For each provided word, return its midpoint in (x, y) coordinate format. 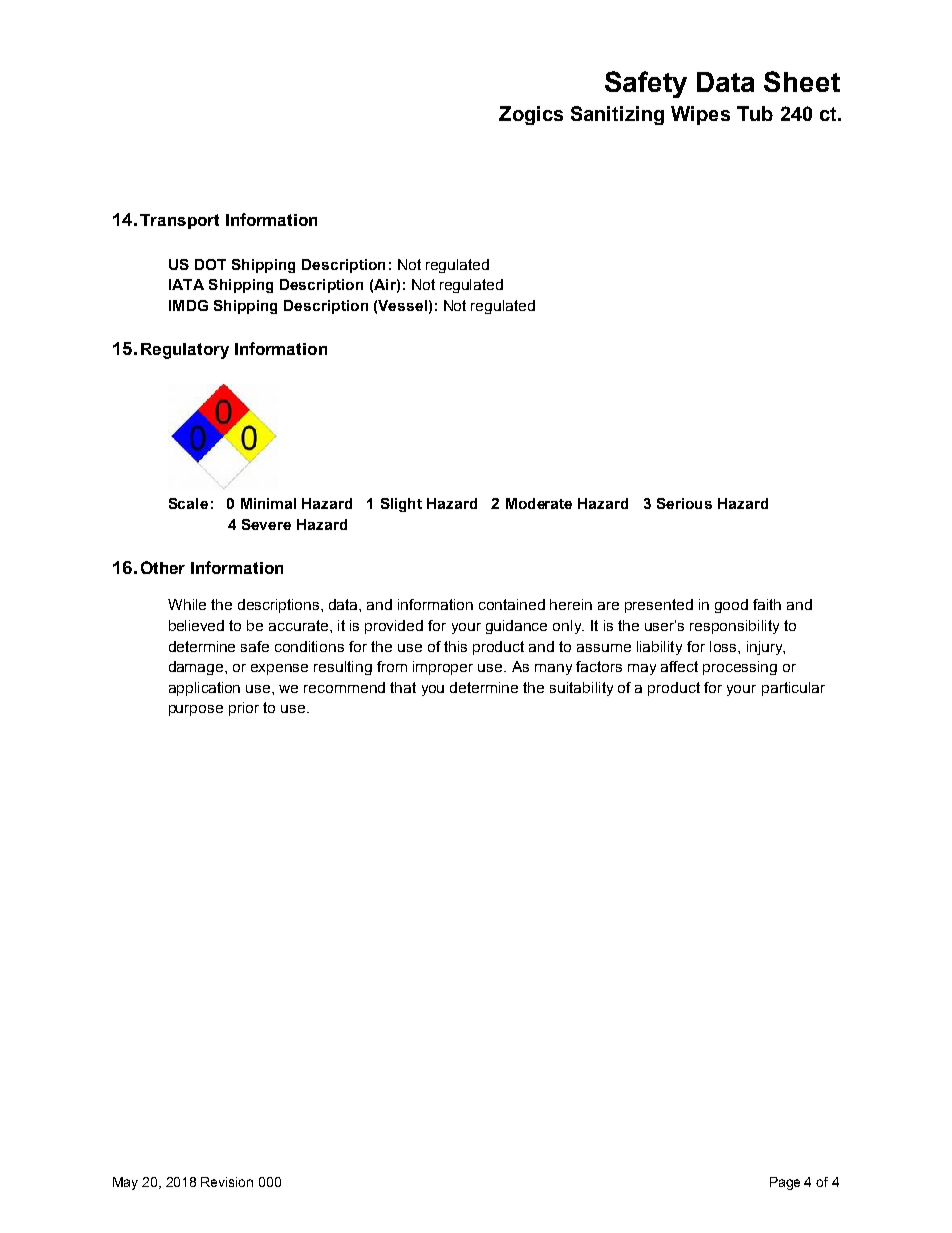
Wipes (700, 115)
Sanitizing (617, 115)
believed (196, 625)
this (455, 646)
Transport (179, 221)
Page (785, 1183)
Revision (227, 1182)
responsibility (734, 627)
